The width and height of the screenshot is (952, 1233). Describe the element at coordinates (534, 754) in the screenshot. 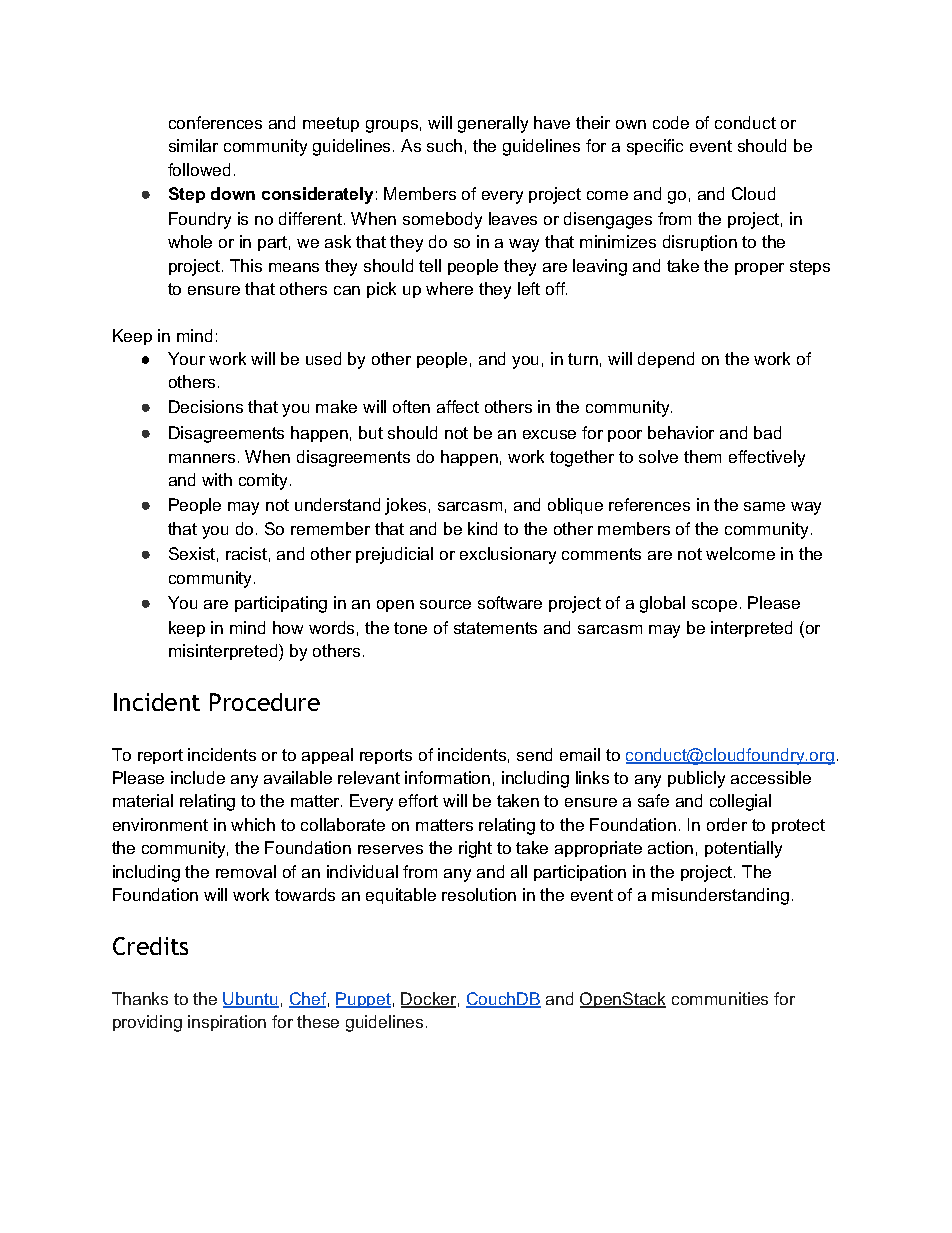

I see `send` at that location.
